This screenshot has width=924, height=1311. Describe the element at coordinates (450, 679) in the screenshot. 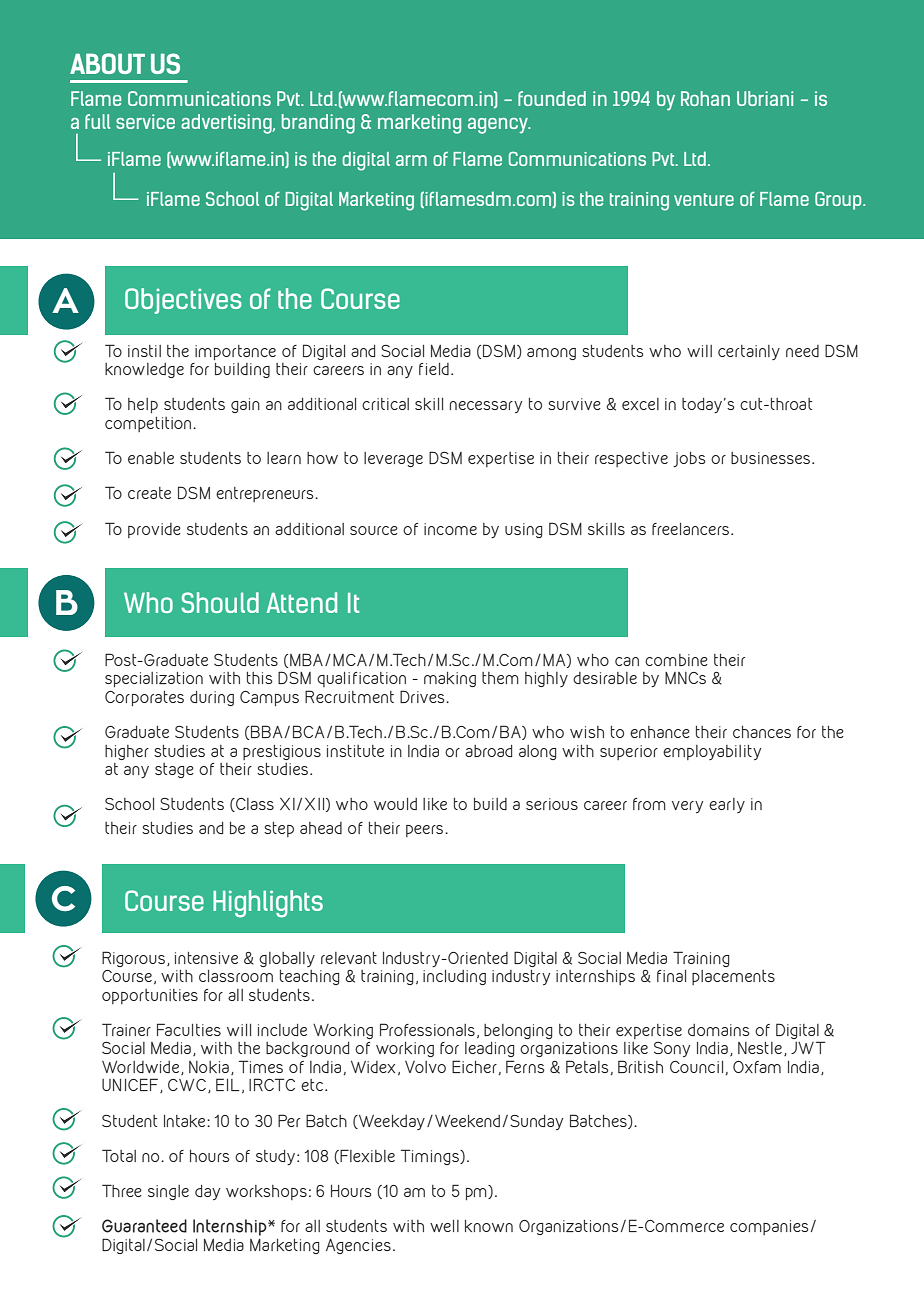

I see `making` at that location.
